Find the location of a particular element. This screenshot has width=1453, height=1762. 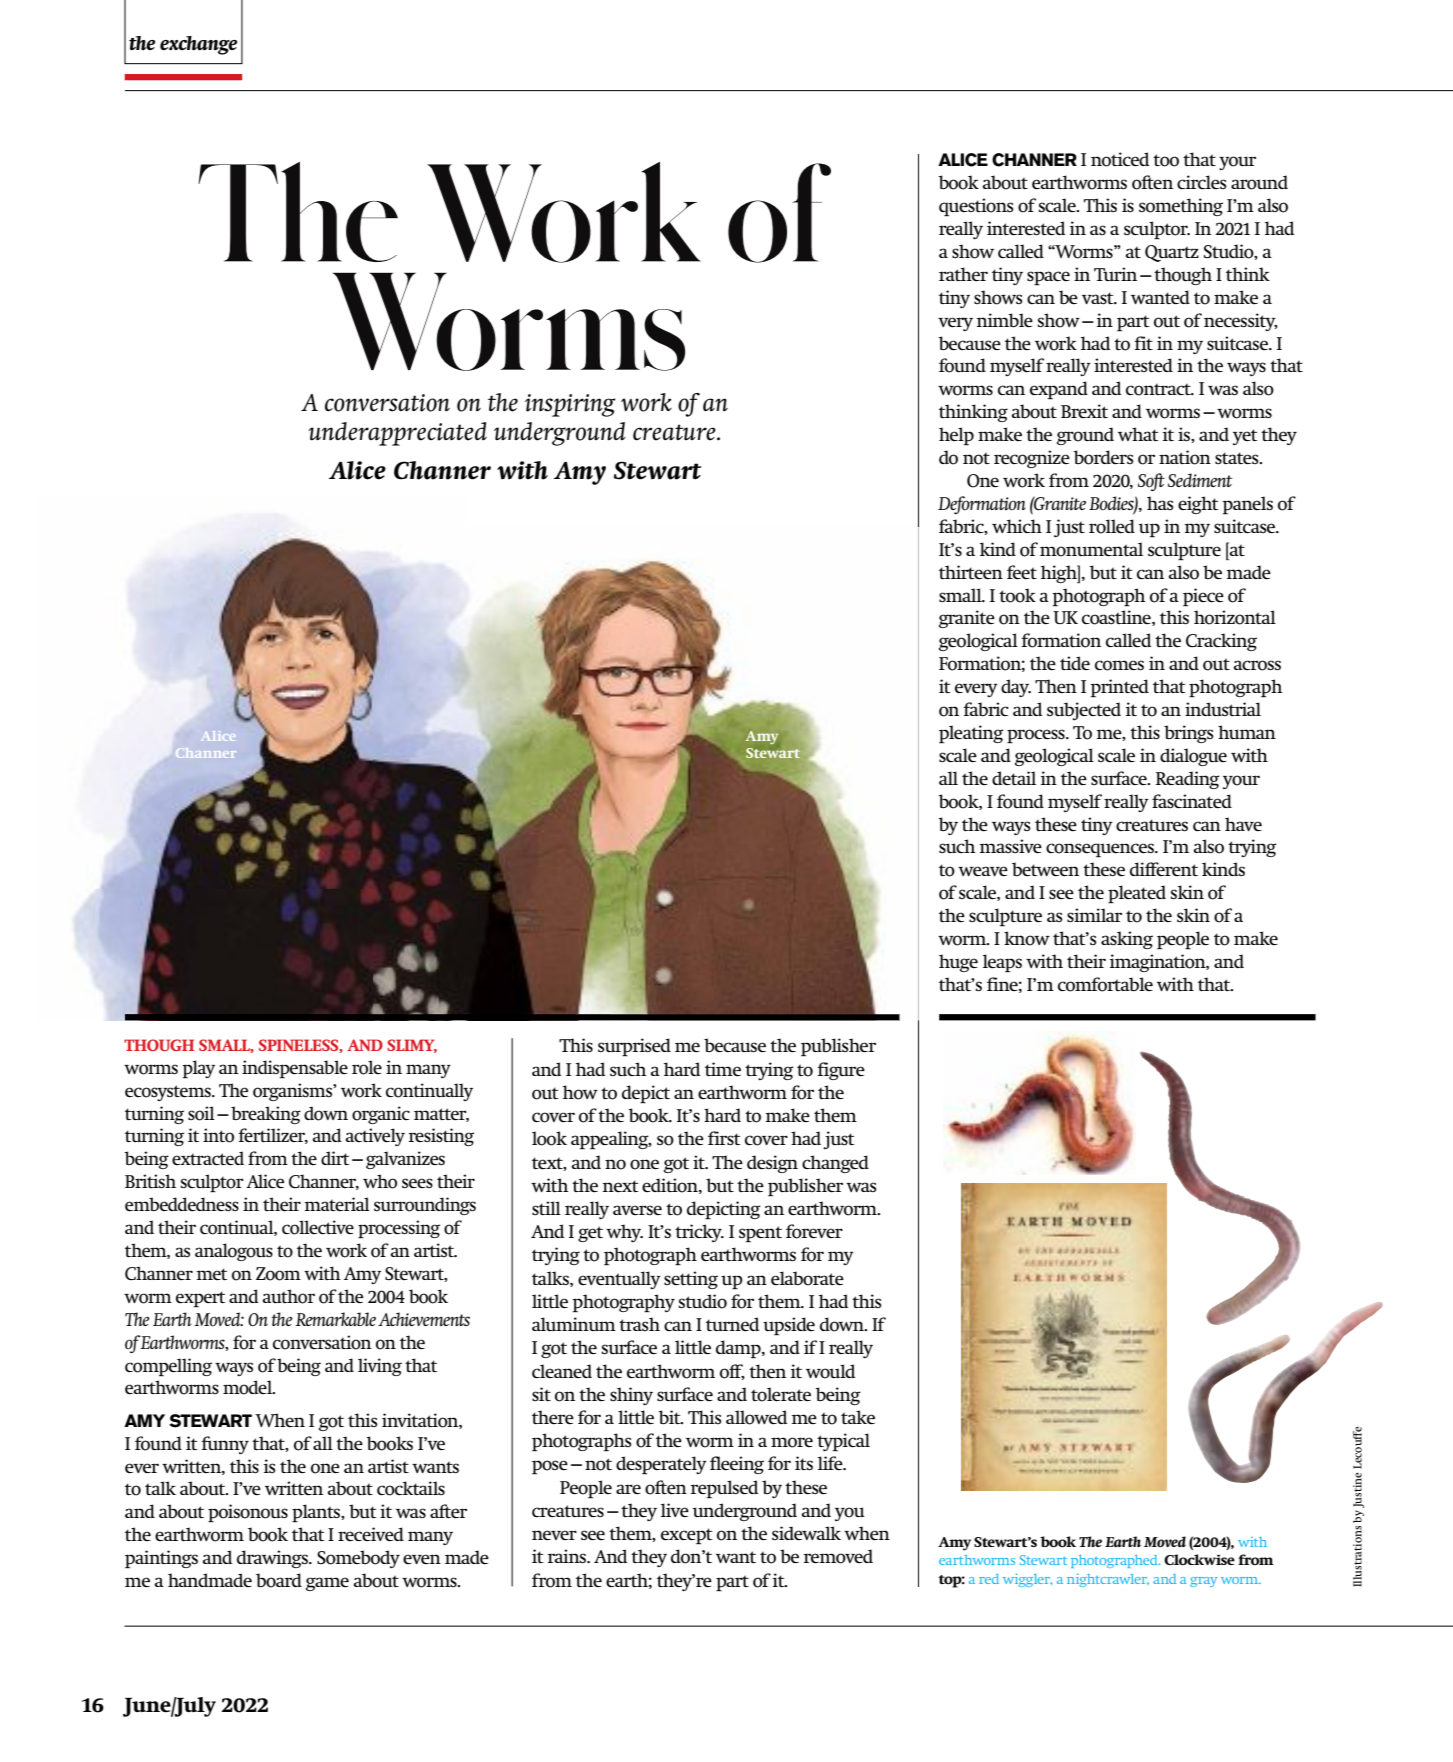

drawings is located at coordinates (273, 1559).
